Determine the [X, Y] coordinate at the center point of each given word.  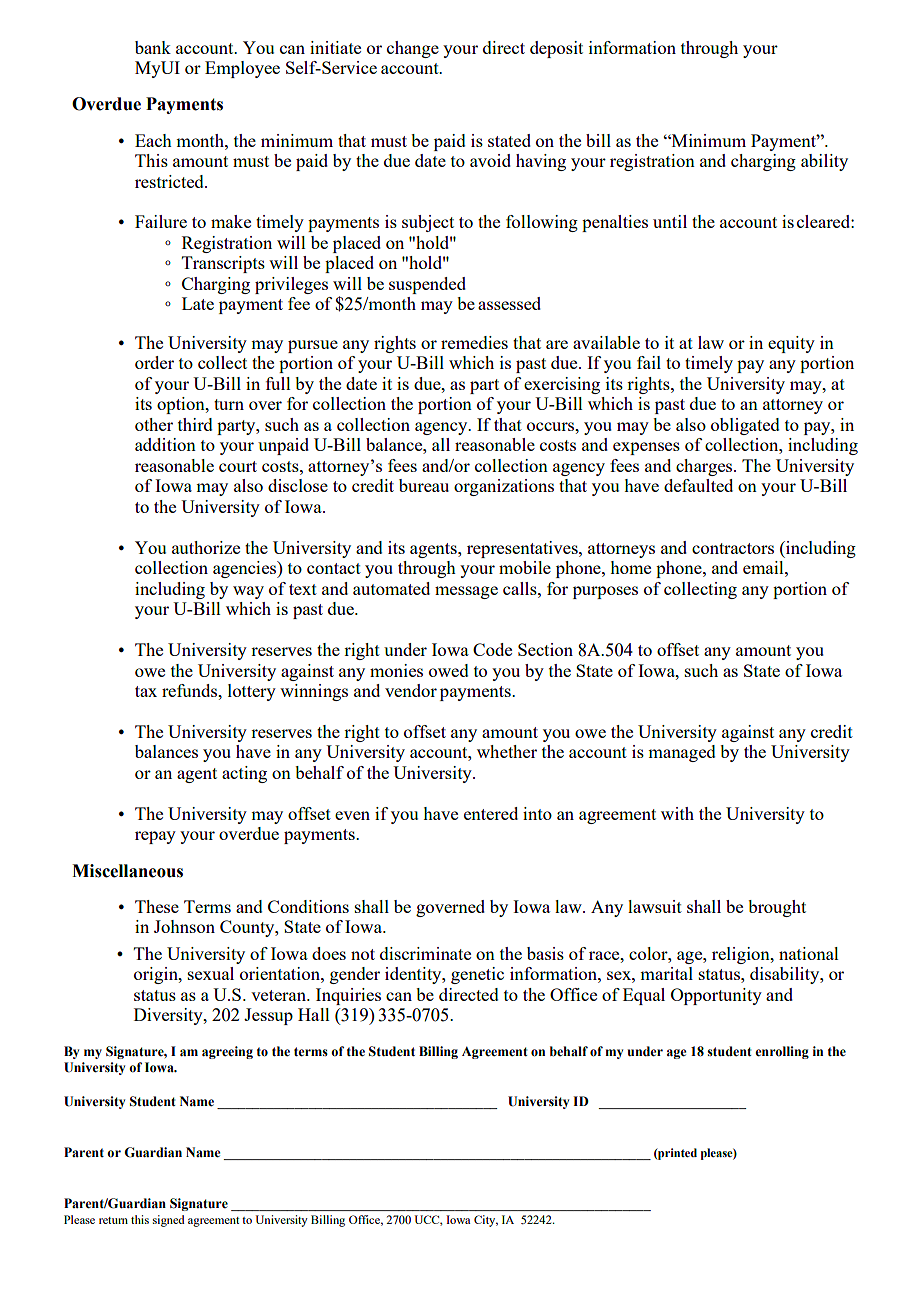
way [248, 592]
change [413, 49]
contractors [733, 548]
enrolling [782, 1052]
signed [169, 1221]
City [486, 1221]
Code [492, 649]
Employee [242, 69]
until [670, 221]
